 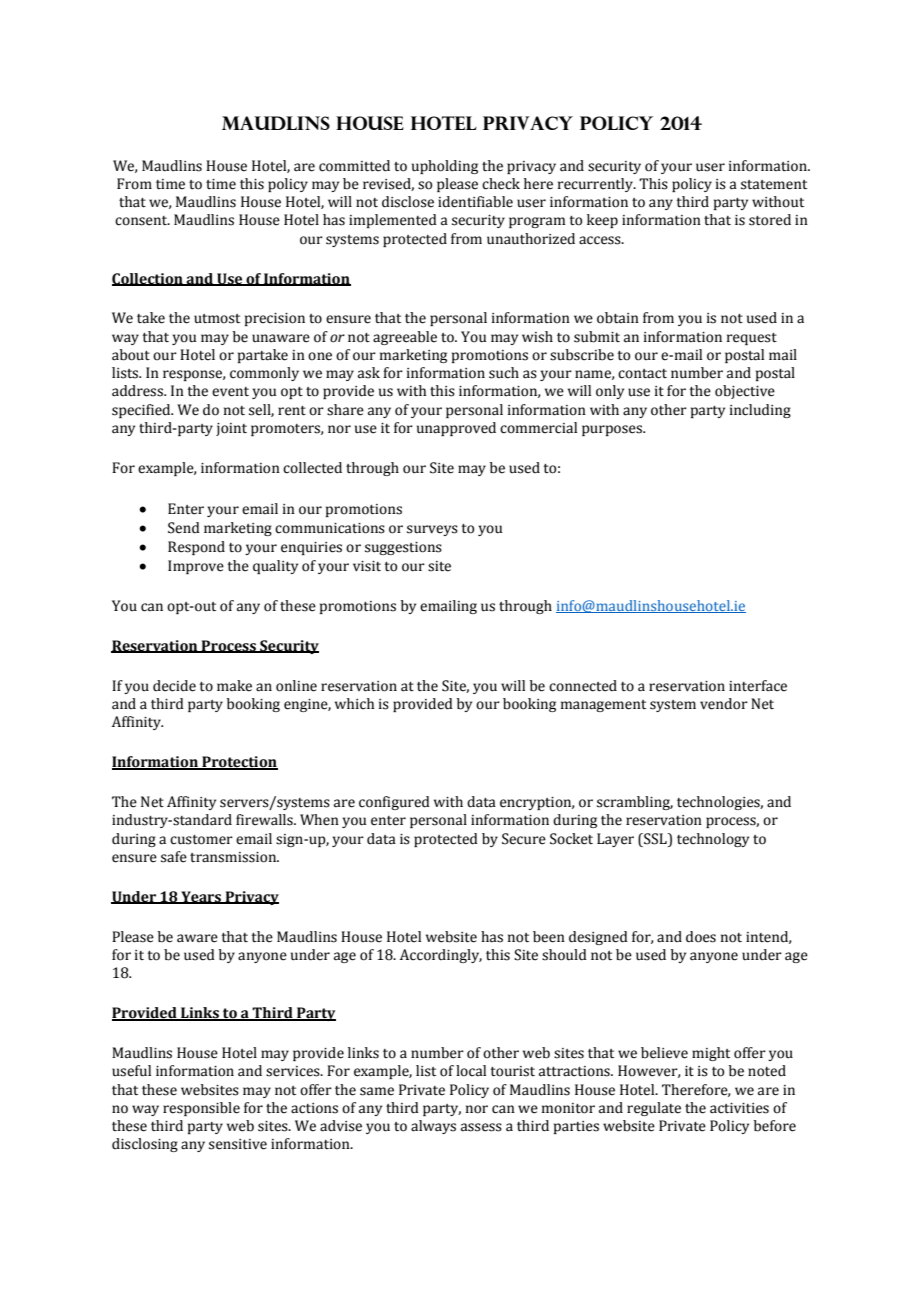 What do you see at coordinates (724, 704) in the screenshot?
I see `vendor` at bounding box center [724, 704].
